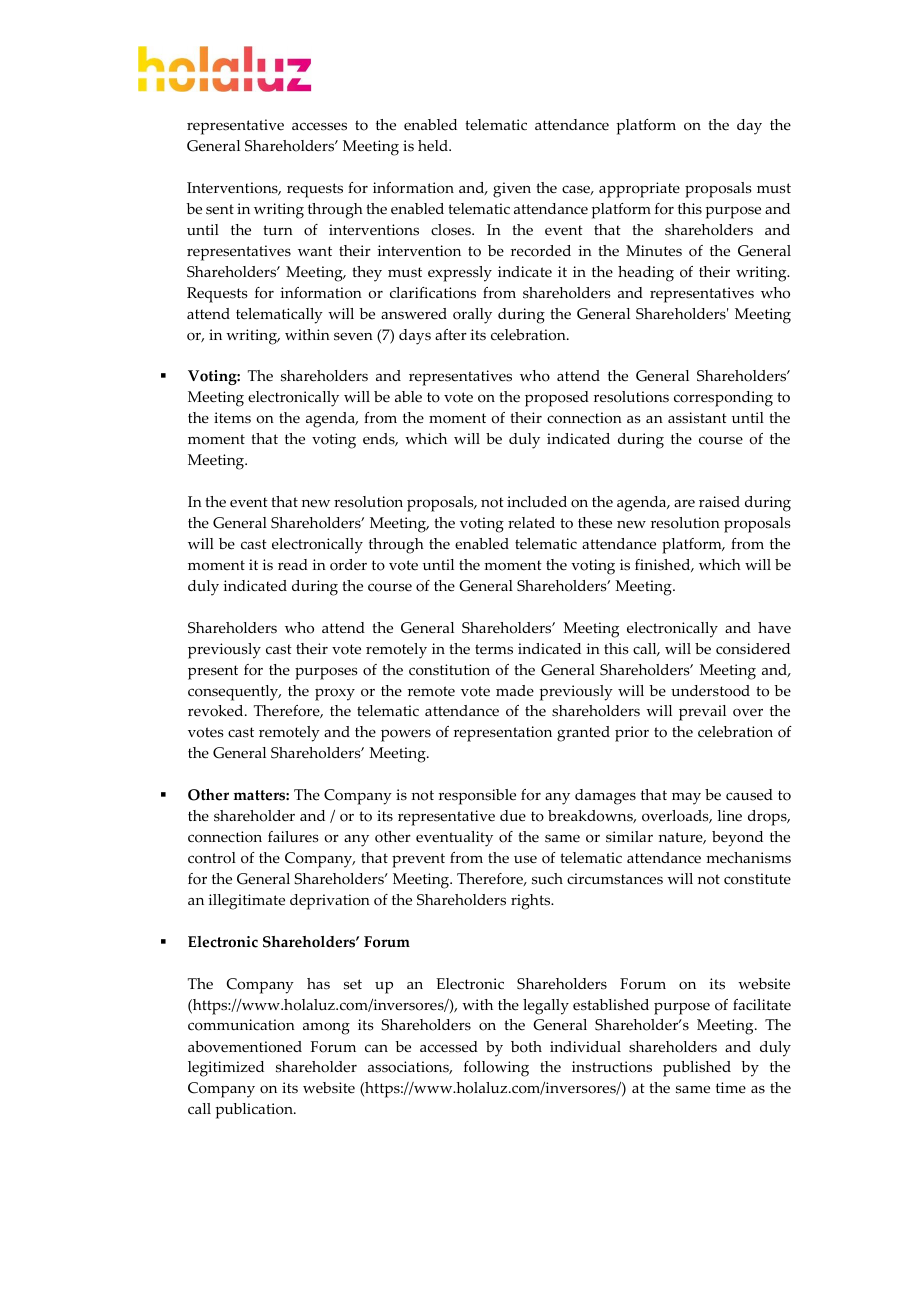 This screenshot has height=1308, width=924. Describe the element at coordinates (319, 126) in the screenshot. I see `accesses` at that location.
